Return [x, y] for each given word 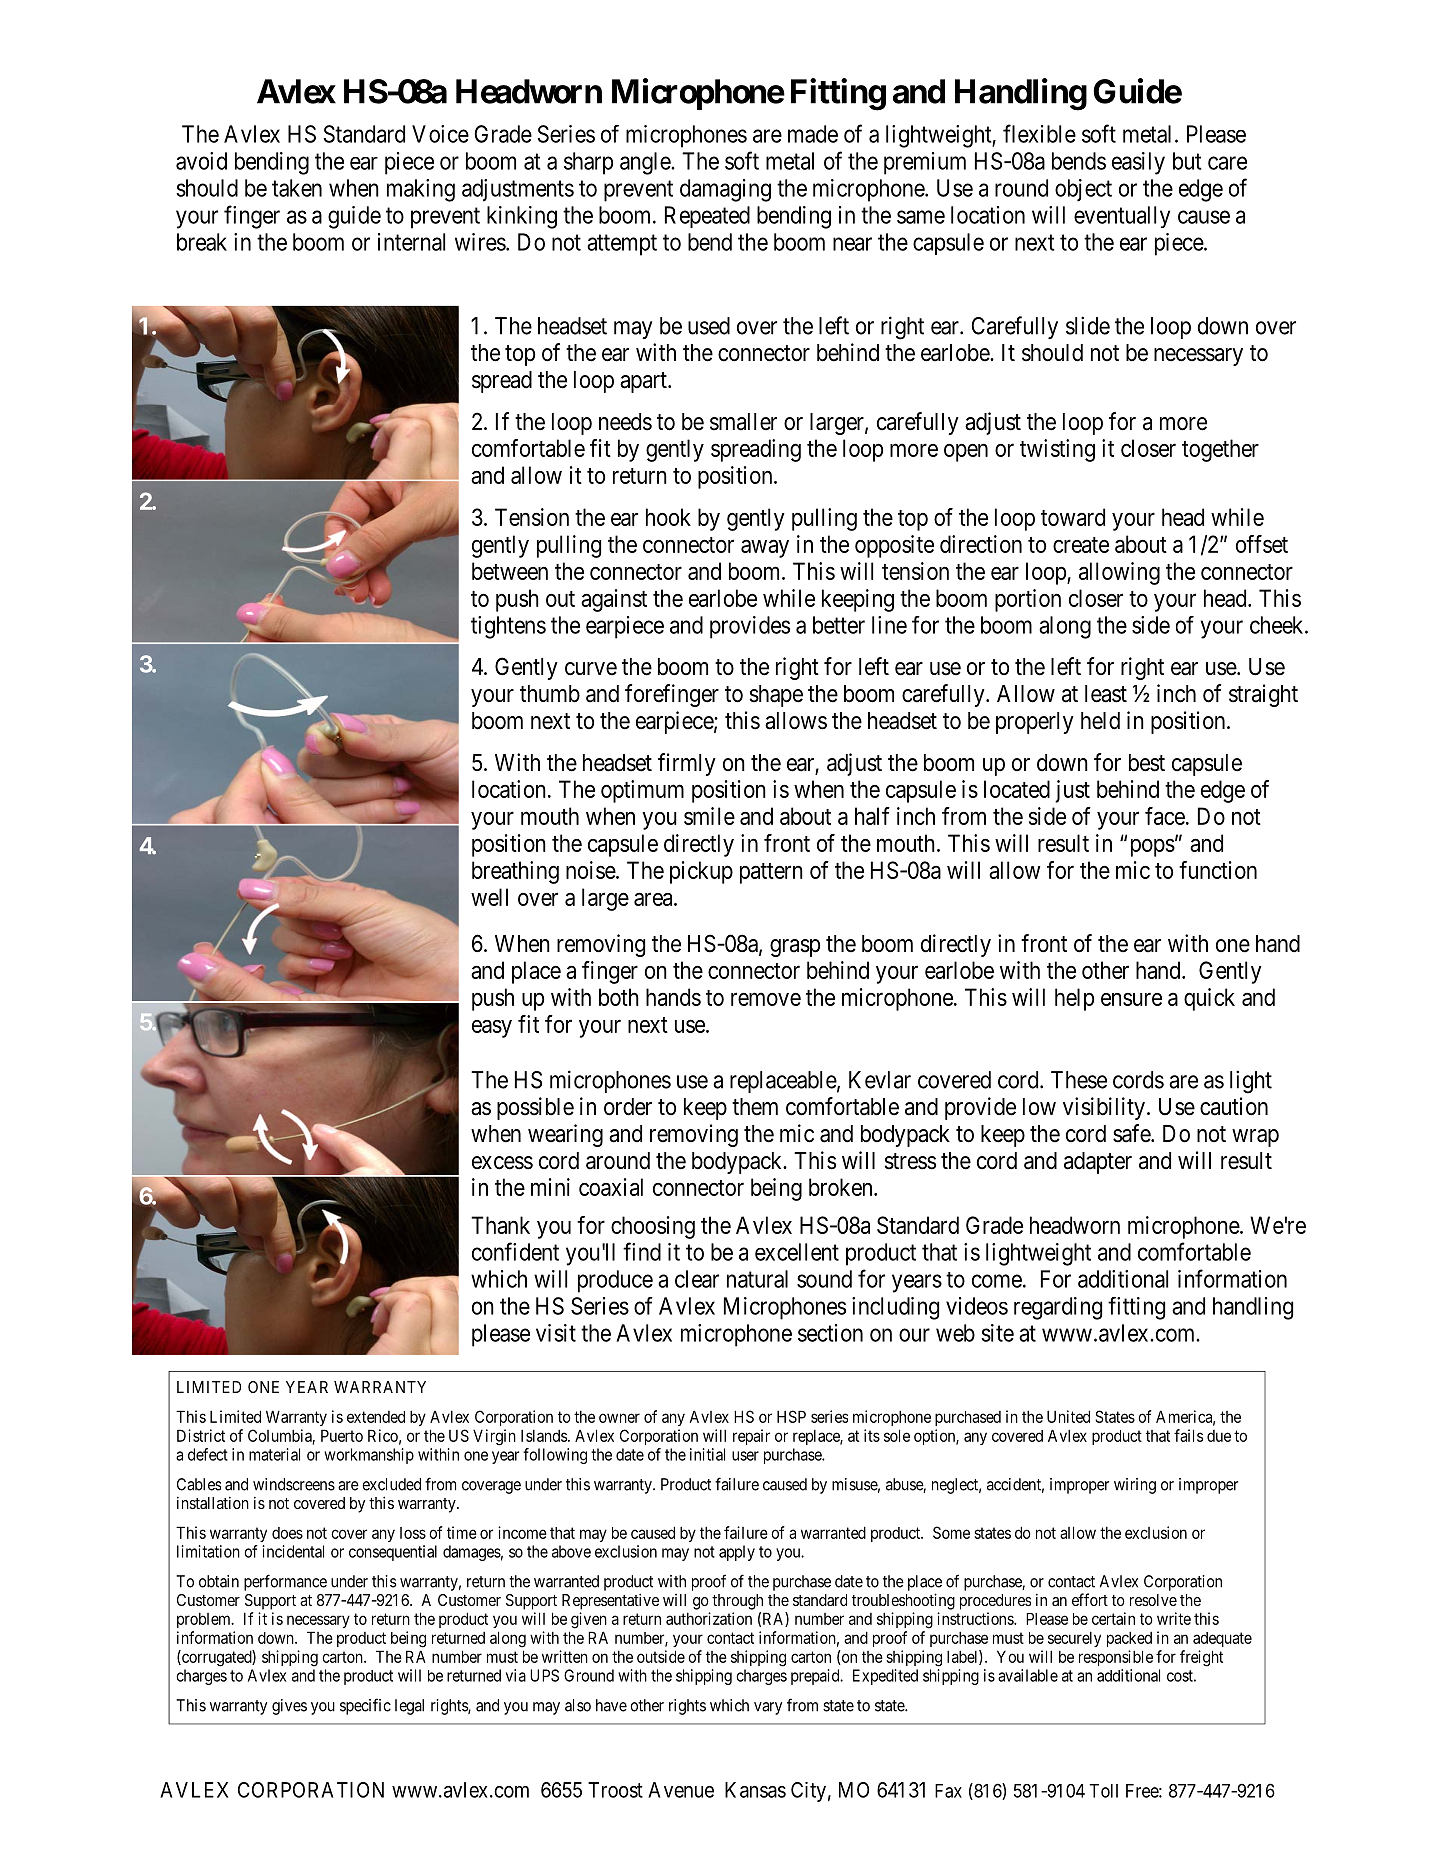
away [765, 548]
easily [1138, 163]
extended [376, 1417]
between [510, 571]
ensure [1131, 999]
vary [768, 1708]
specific [365, 1706]
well [489, 897]
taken [297, 188]
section [830, 1333]
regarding [1058, 1308]
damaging [725, 190]
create [1081, 545]
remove [766, 999]
